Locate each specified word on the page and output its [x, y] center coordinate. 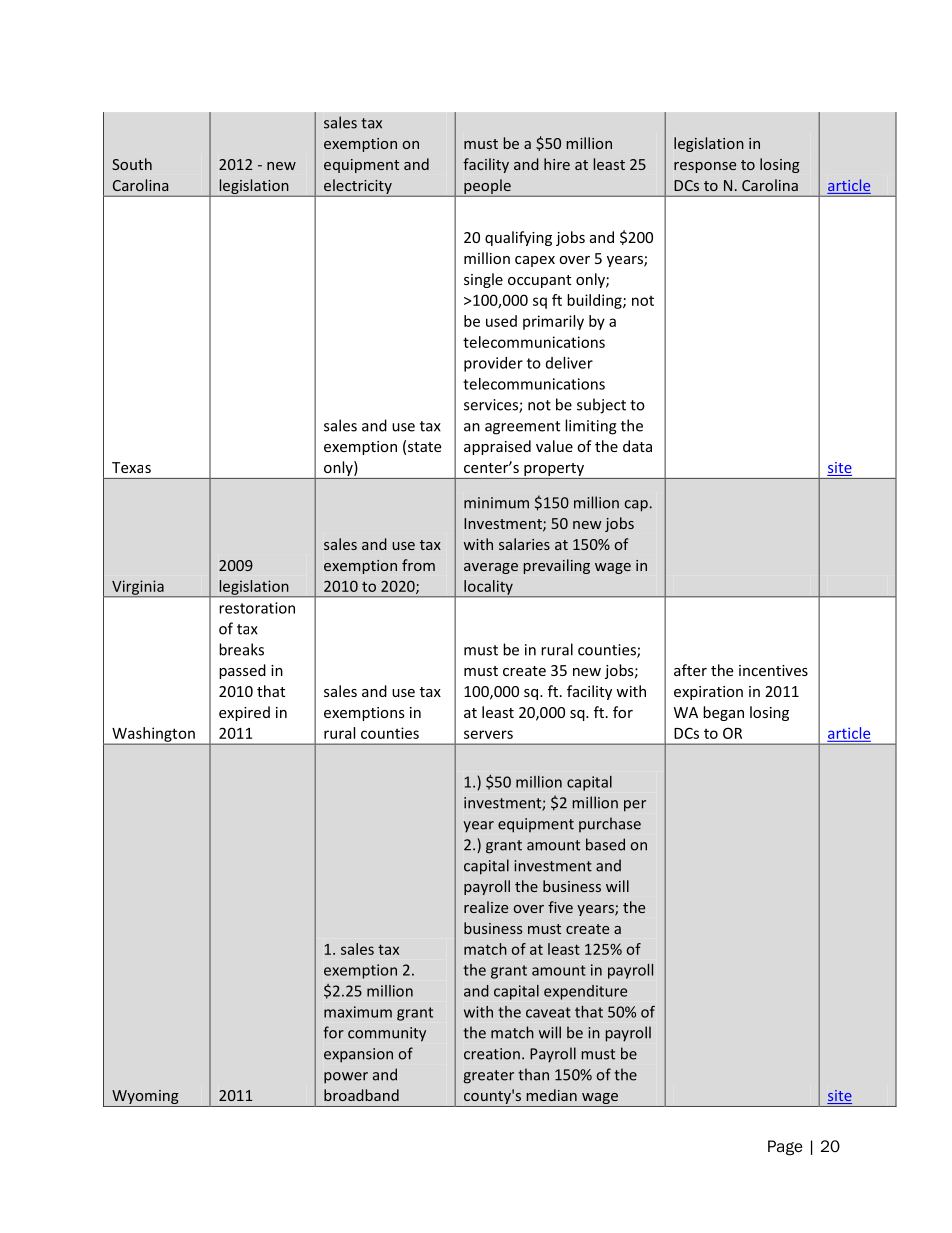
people [487, 186]
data [637, 446]
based [605, 844]
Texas [131, 467]
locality [488, 588]
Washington [153, 735]
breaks [241, 649]
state [424, 447]
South [132, 164]
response [705, 167]
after [690, 670]
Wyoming [145, 1098]
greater [489, 1077]
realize [486, 907]
